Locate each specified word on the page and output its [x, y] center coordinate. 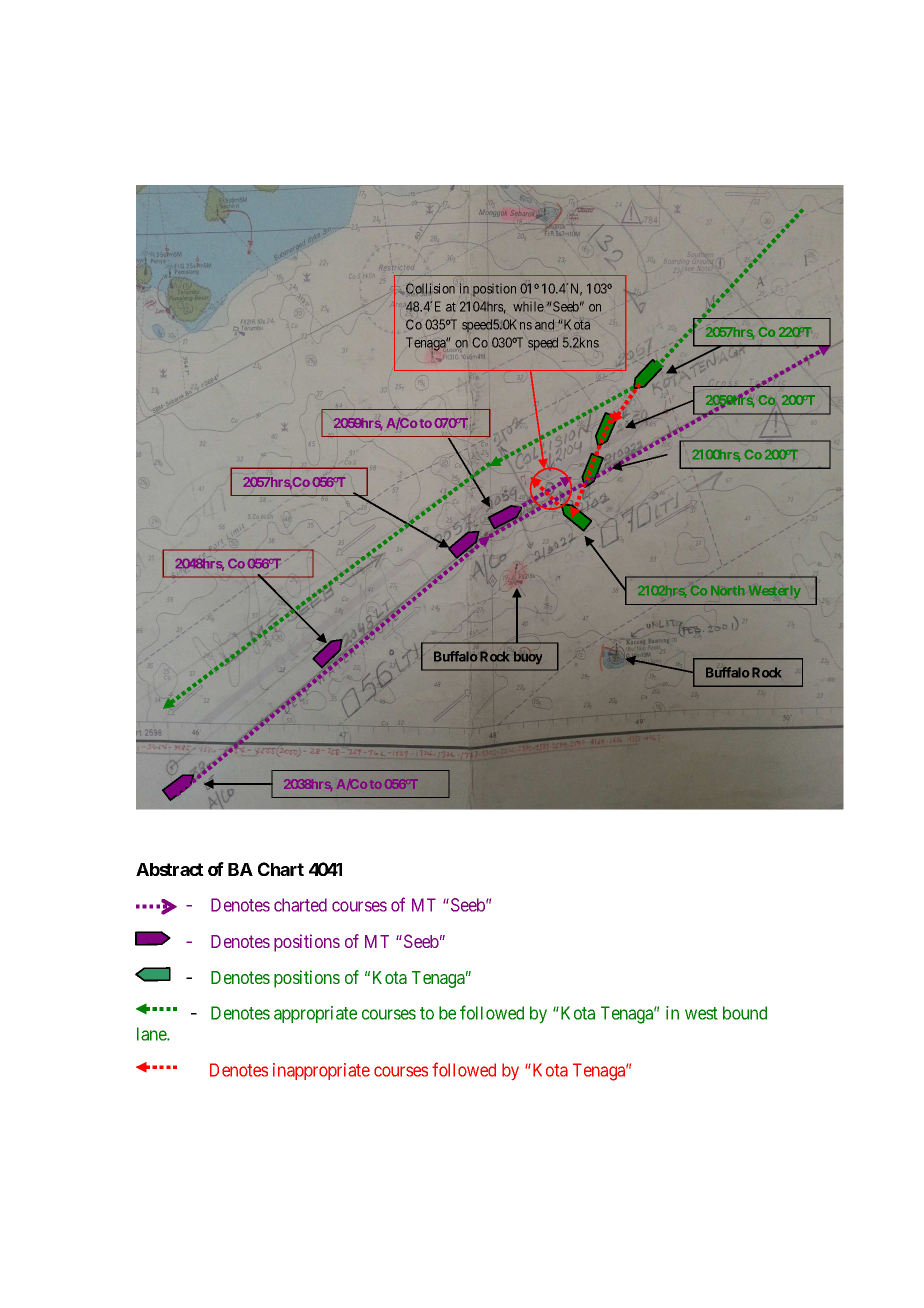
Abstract [170, 869]
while [528, 307]
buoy [528, 658]
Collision [430, 289]
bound [745, 1013]
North [728, 591]
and [544, 324]
